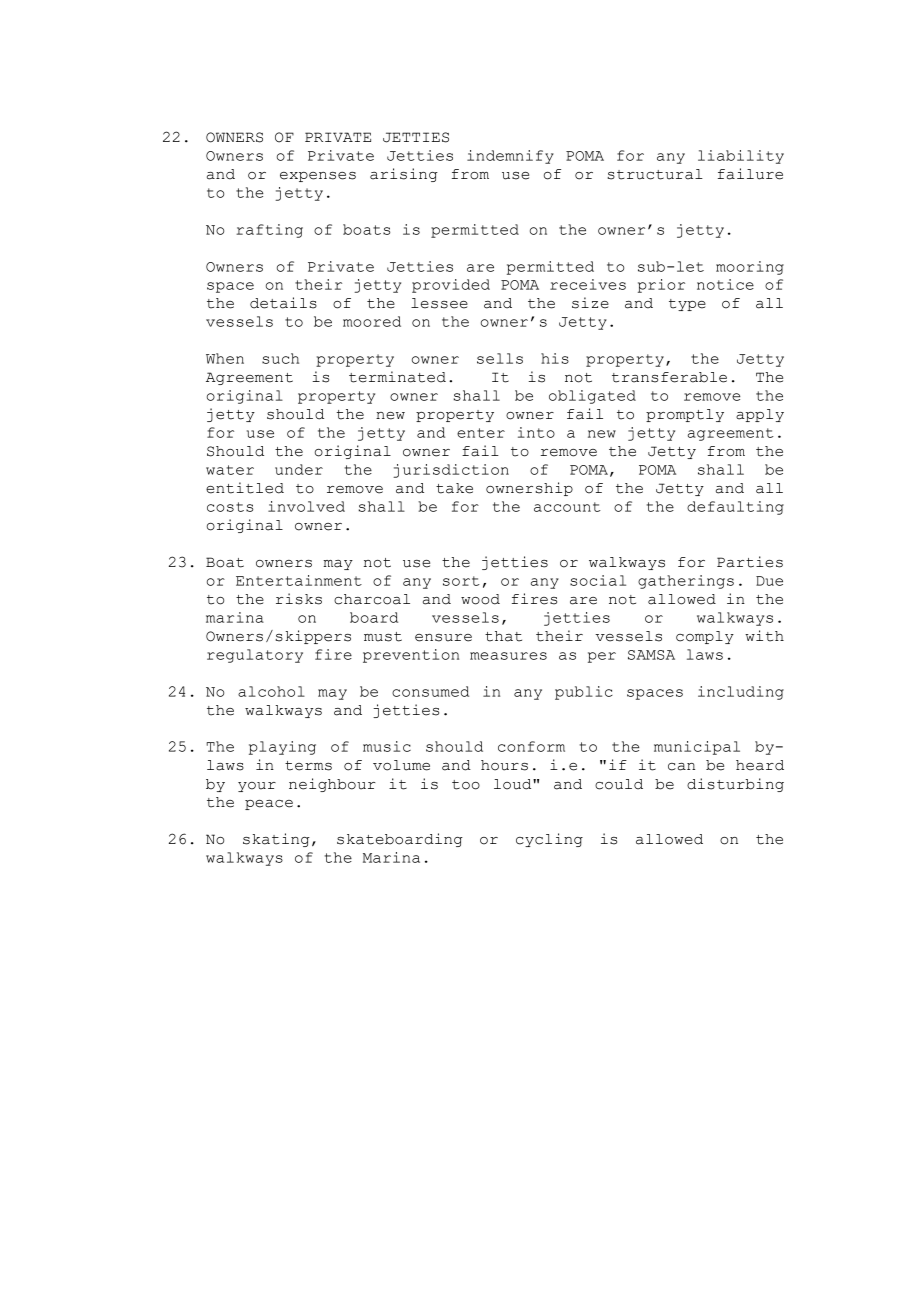  What do you see at coordinates (306, 506) in the screenshot?
I see `involved` at bounding box center [306, 506].
